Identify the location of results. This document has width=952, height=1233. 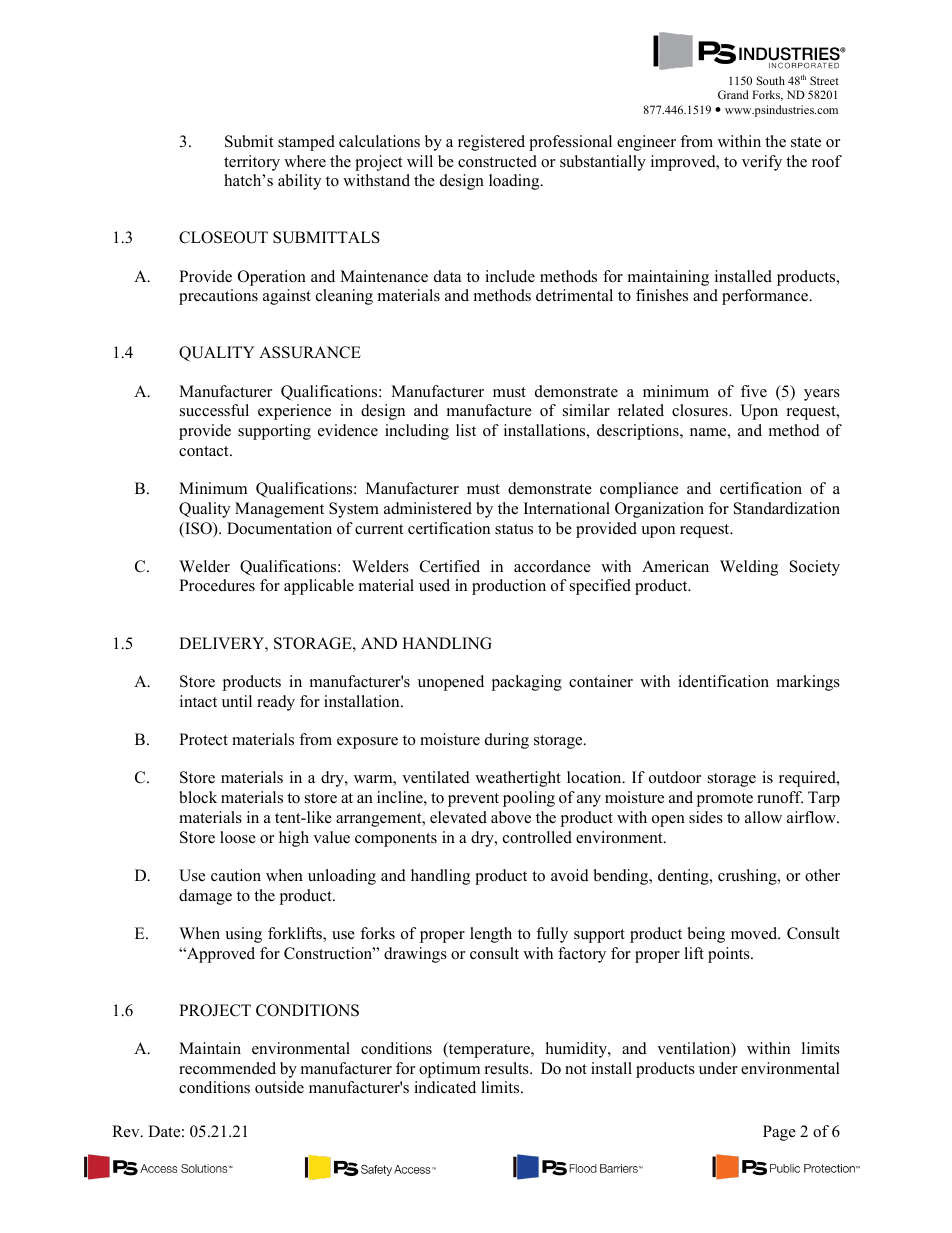
(508, 1068).
